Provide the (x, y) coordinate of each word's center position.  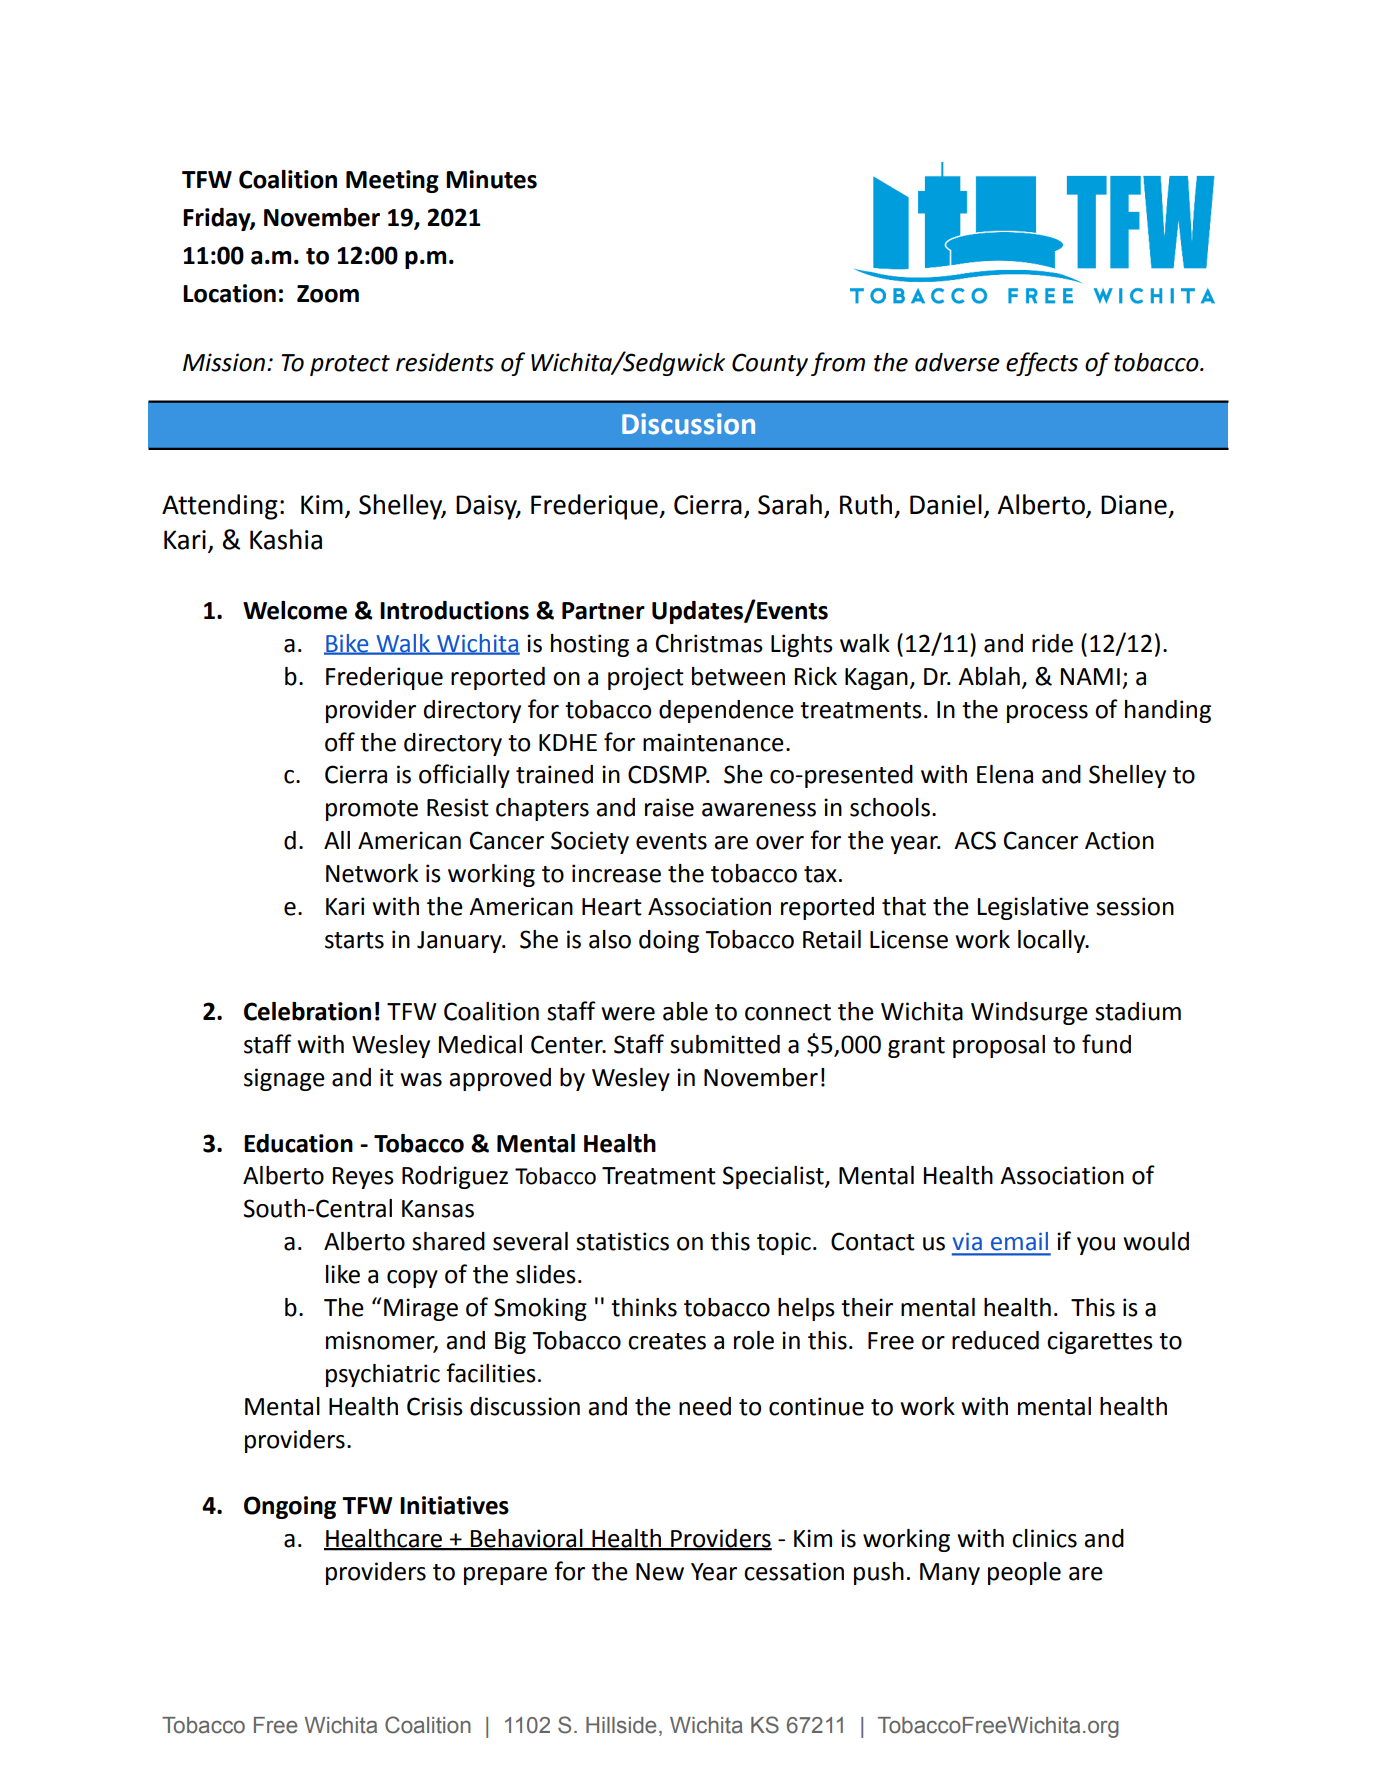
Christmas (709, 643)
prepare (505, 1576)
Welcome (295, 610)
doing (669, 941)
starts (354, 940)
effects (1042, 364)
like (343, 1274)
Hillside (621, 1725)
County (770, 364)
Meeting (392, 181)
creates (667, 1341)
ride (1052, 643)
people (1024, 1573)
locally (1053, 941)
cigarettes (1100, 1342)
